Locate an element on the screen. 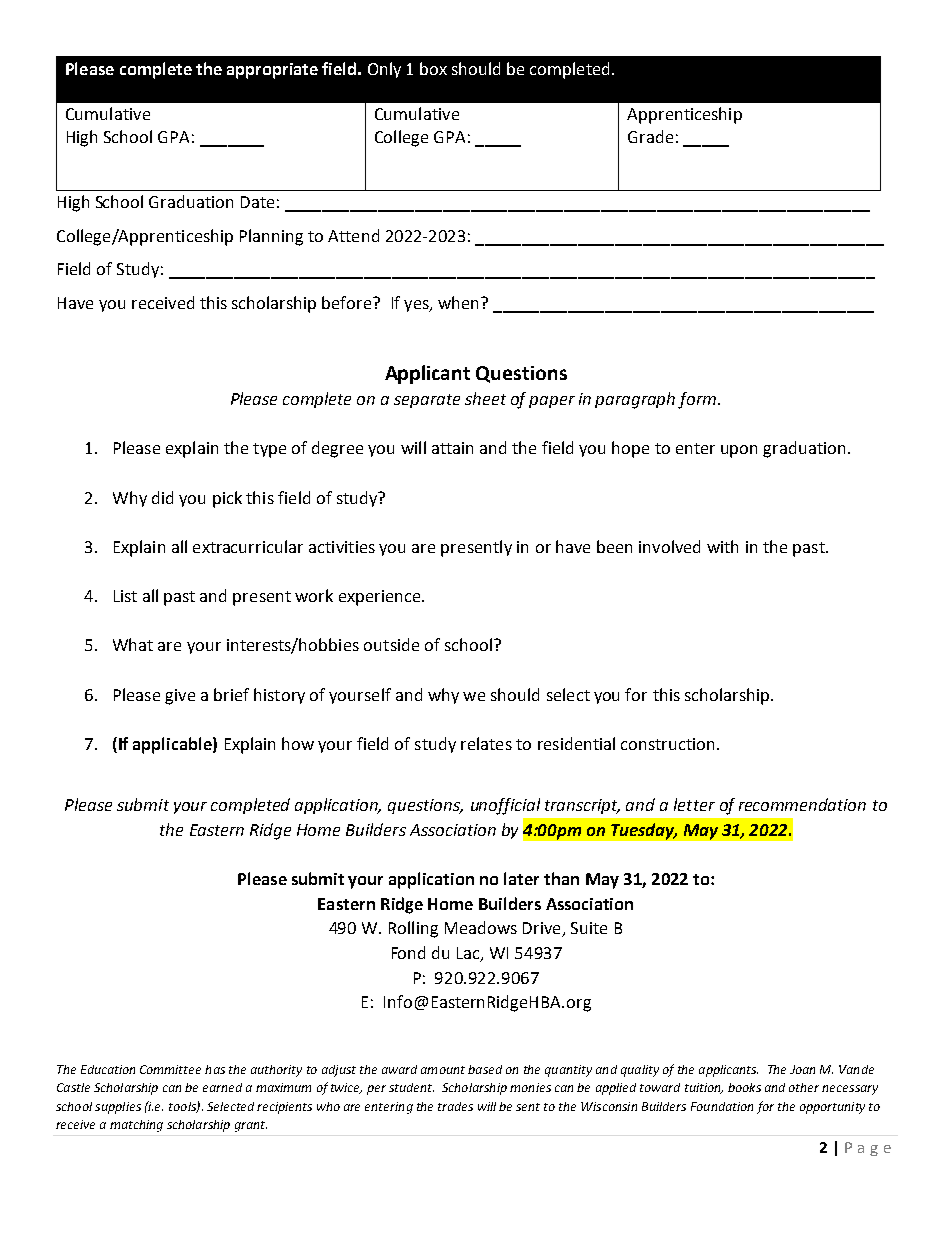  List is located at coordinates (125, 596).
